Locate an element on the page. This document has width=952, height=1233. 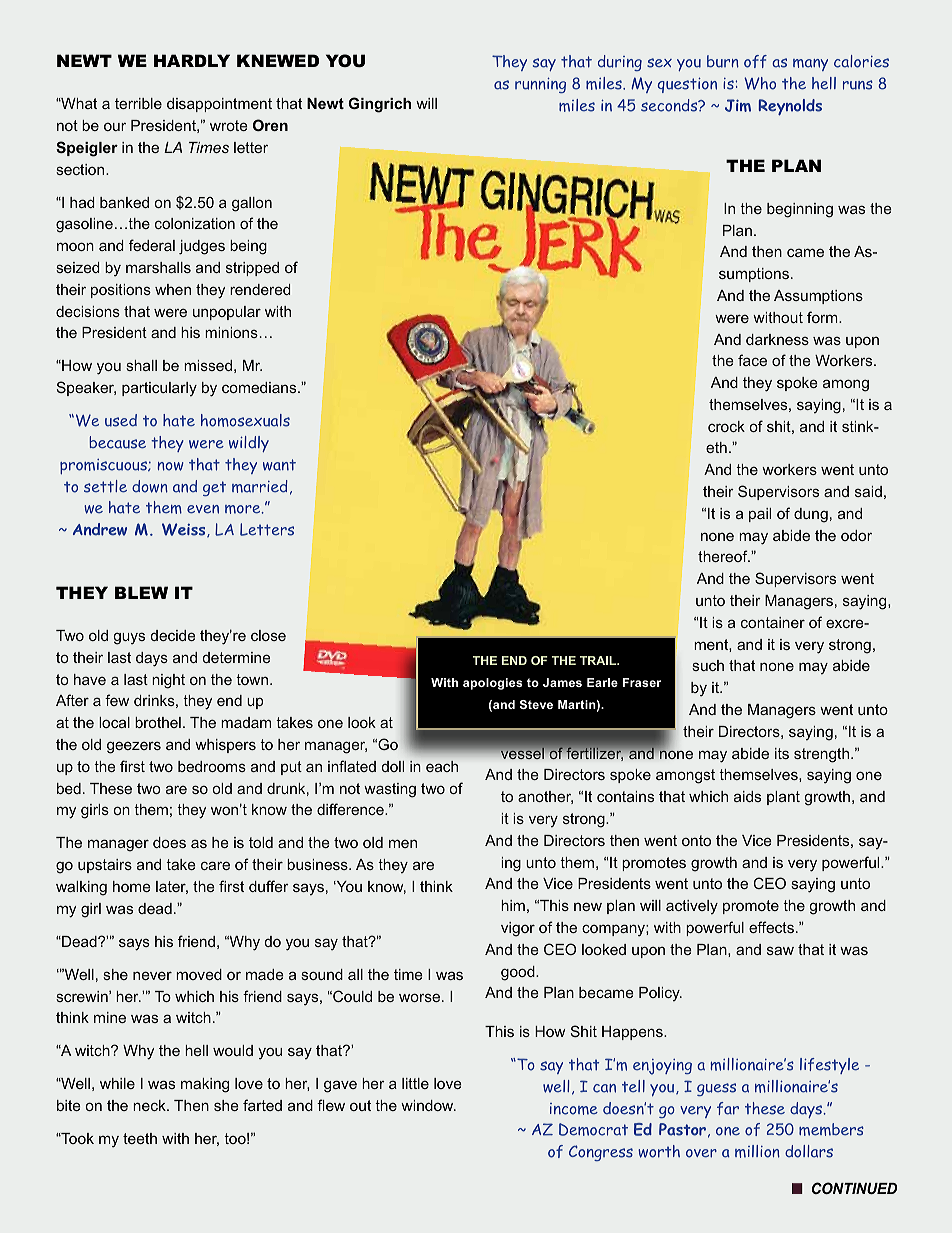
him is located at coordinates (513, 905).
